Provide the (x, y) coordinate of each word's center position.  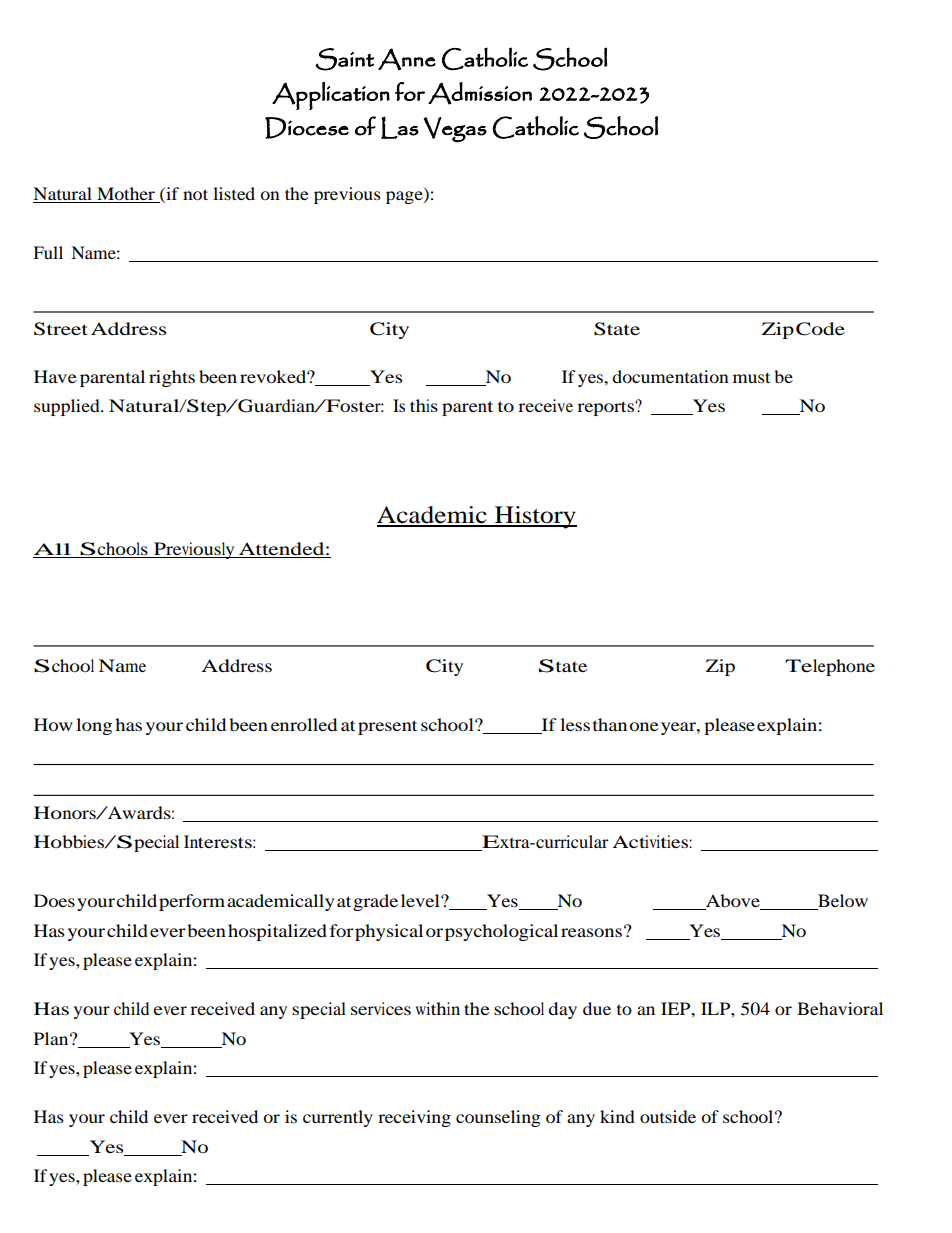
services (381, 1008)
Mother (126, 193)
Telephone (830, 667)
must (751, 377)
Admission (480, 93)
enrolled (304, 724)
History (535, 517)
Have (55, 376)
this (424, 405)
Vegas (455, 129)
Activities (651, 841)
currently (338, 1118)
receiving (414, 1118)
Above (733, 902)
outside (668, 1116)
